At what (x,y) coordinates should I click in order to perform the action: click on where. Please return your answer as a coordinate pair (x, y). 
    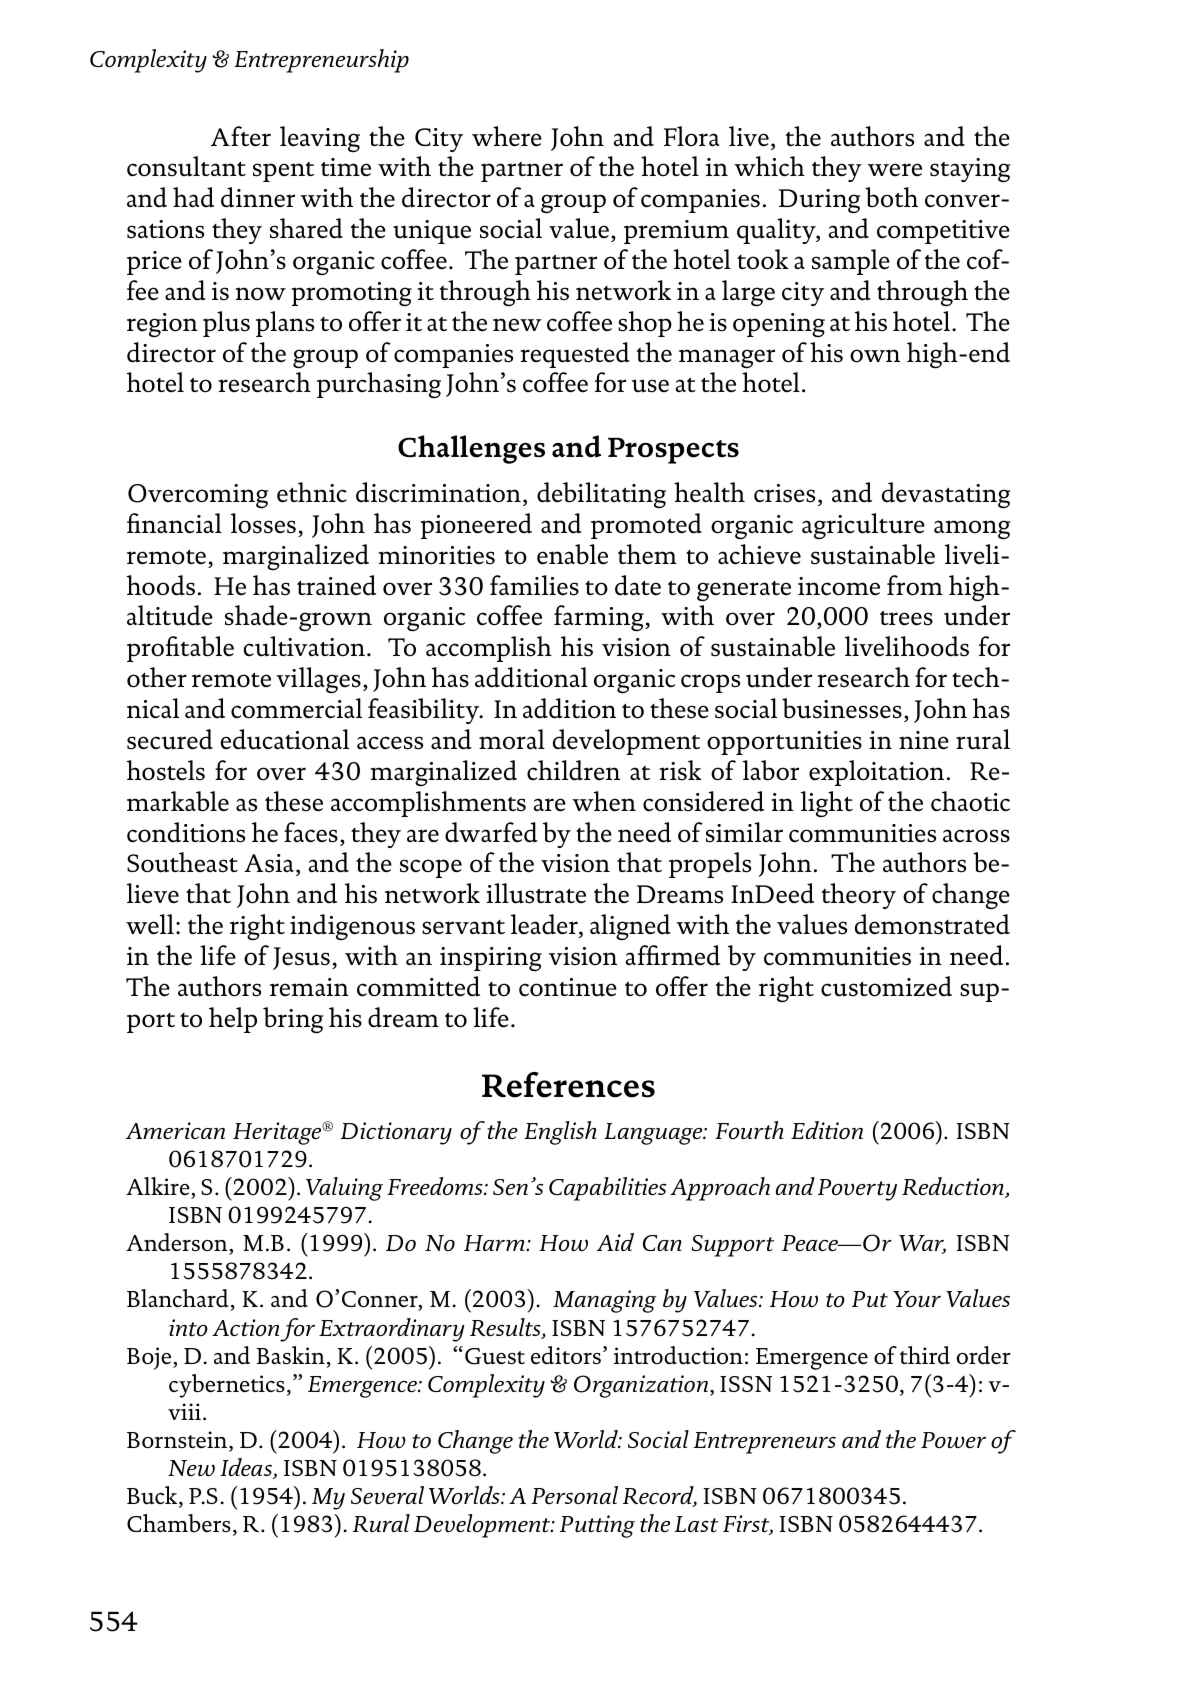
    Looking at the image, I should click on (507, 136).
